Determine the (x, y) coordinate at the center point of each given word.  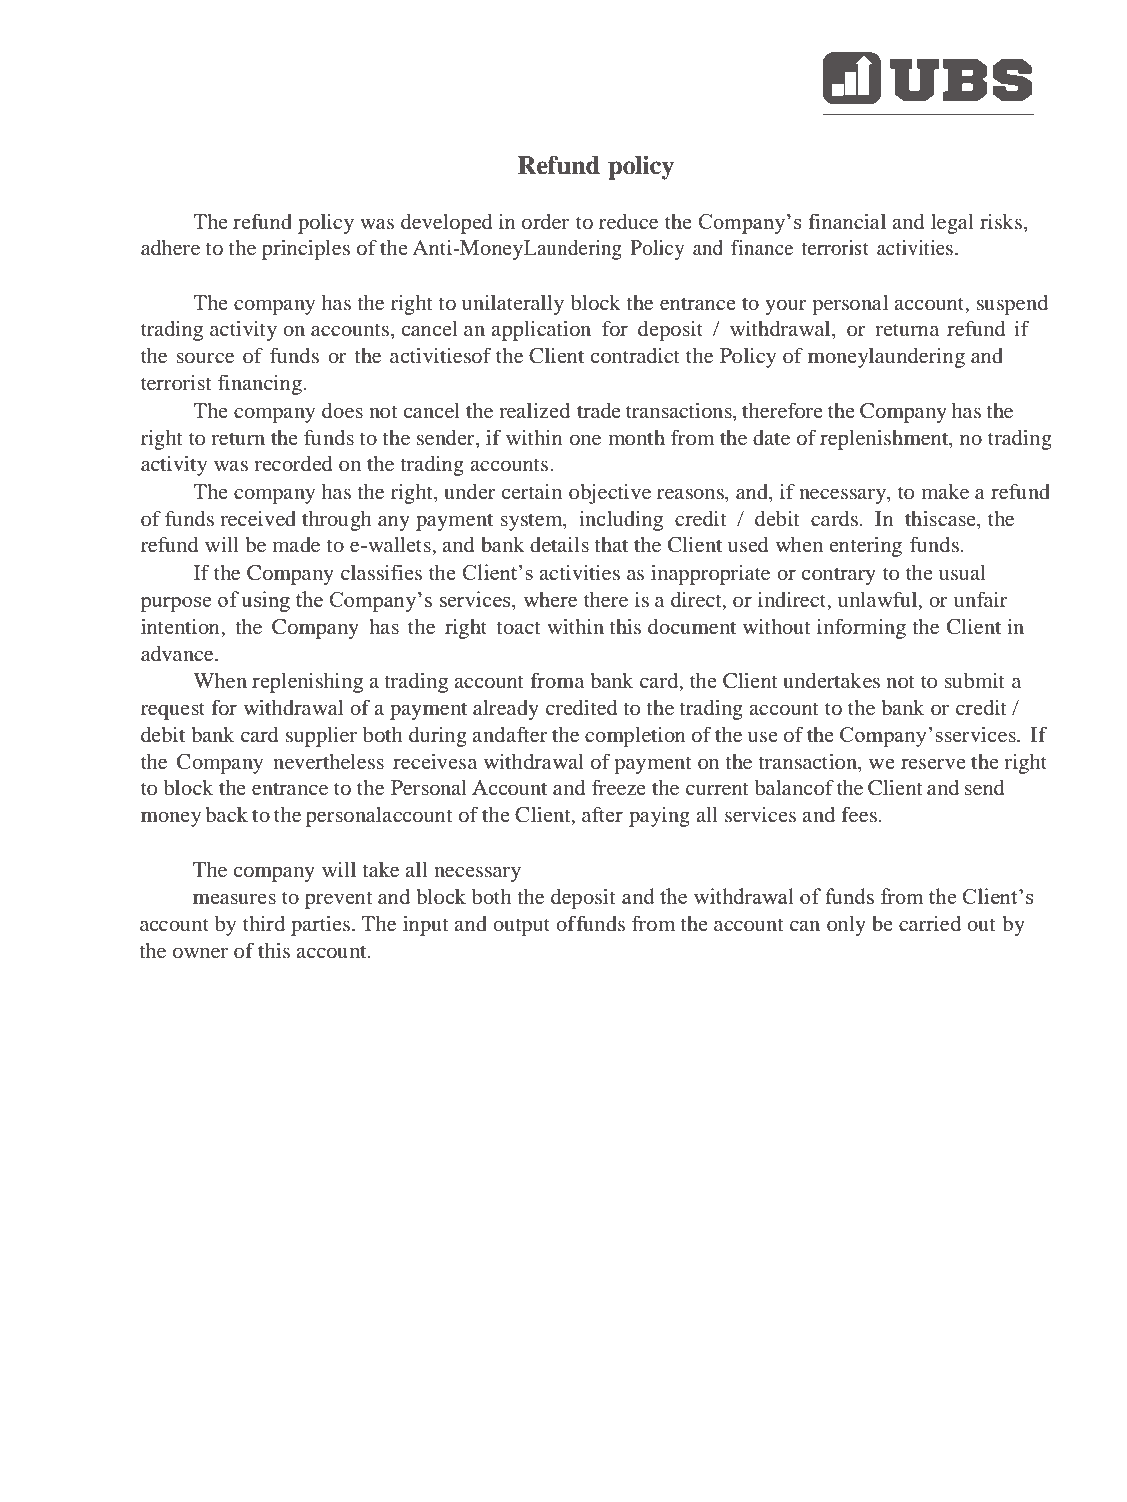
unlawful (879, 600)
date (771, 437)
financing (261, 385)
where (550, 599)
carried (930, 923)
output (521, 927)
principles (306, 250)
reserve (933, 763)
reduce (628, 221)
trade (599, 410)
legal (952, 224)
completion (635, 737)
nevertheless (328, 761)
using (265, 601)
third (264, 923)
